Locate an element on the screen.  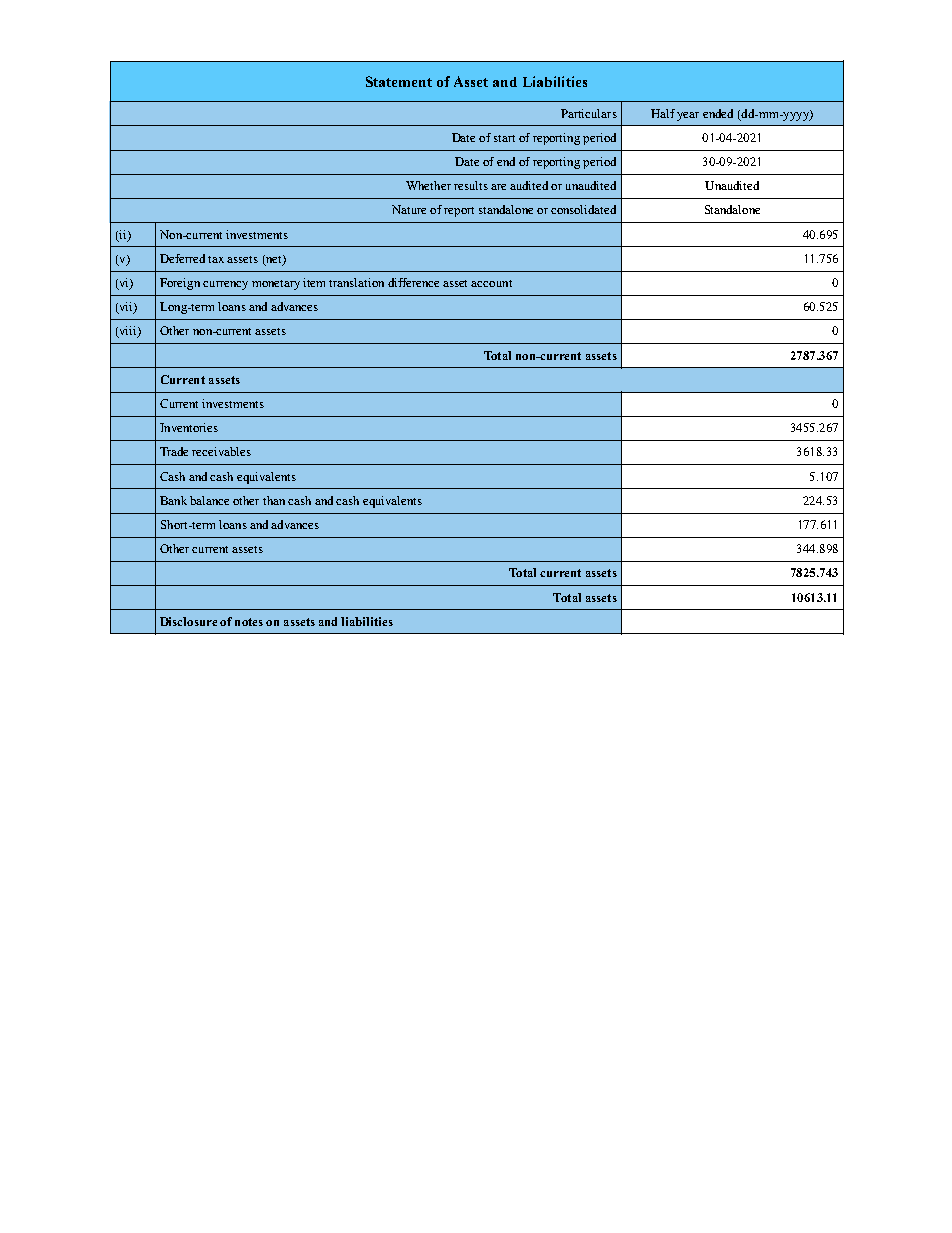
start is located at coordinates (504, 138).
